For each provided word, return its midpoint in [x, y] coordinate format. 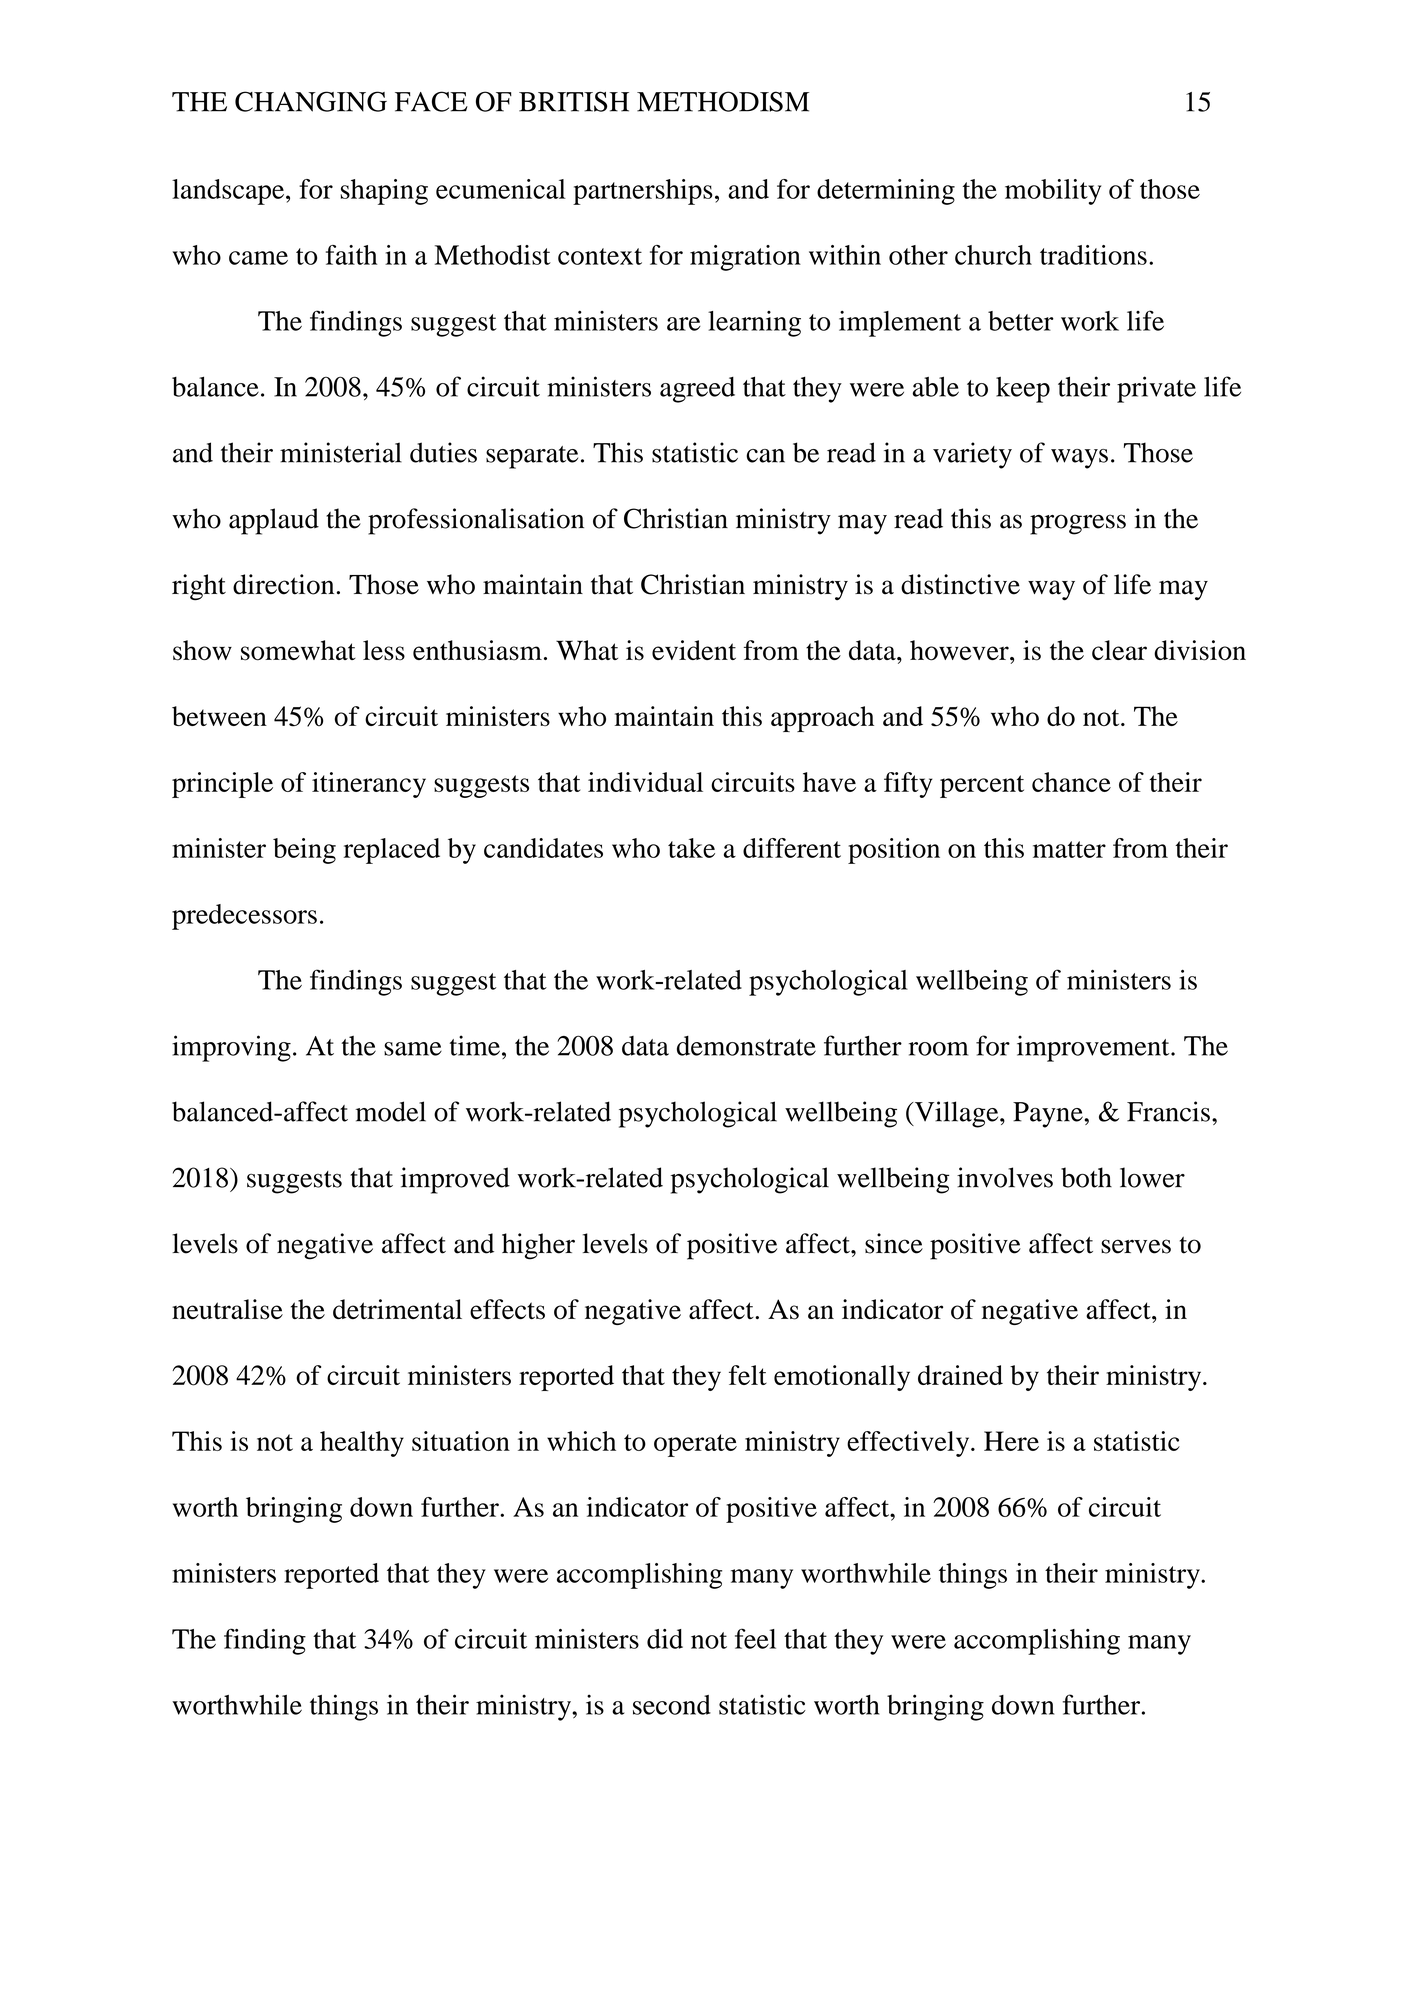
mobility [1053, 192]
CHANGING [311, 101]
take [691, 848]
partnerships [643, 192]
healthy [362, 1444]
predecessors [244, 917]
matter [1069, 849]
